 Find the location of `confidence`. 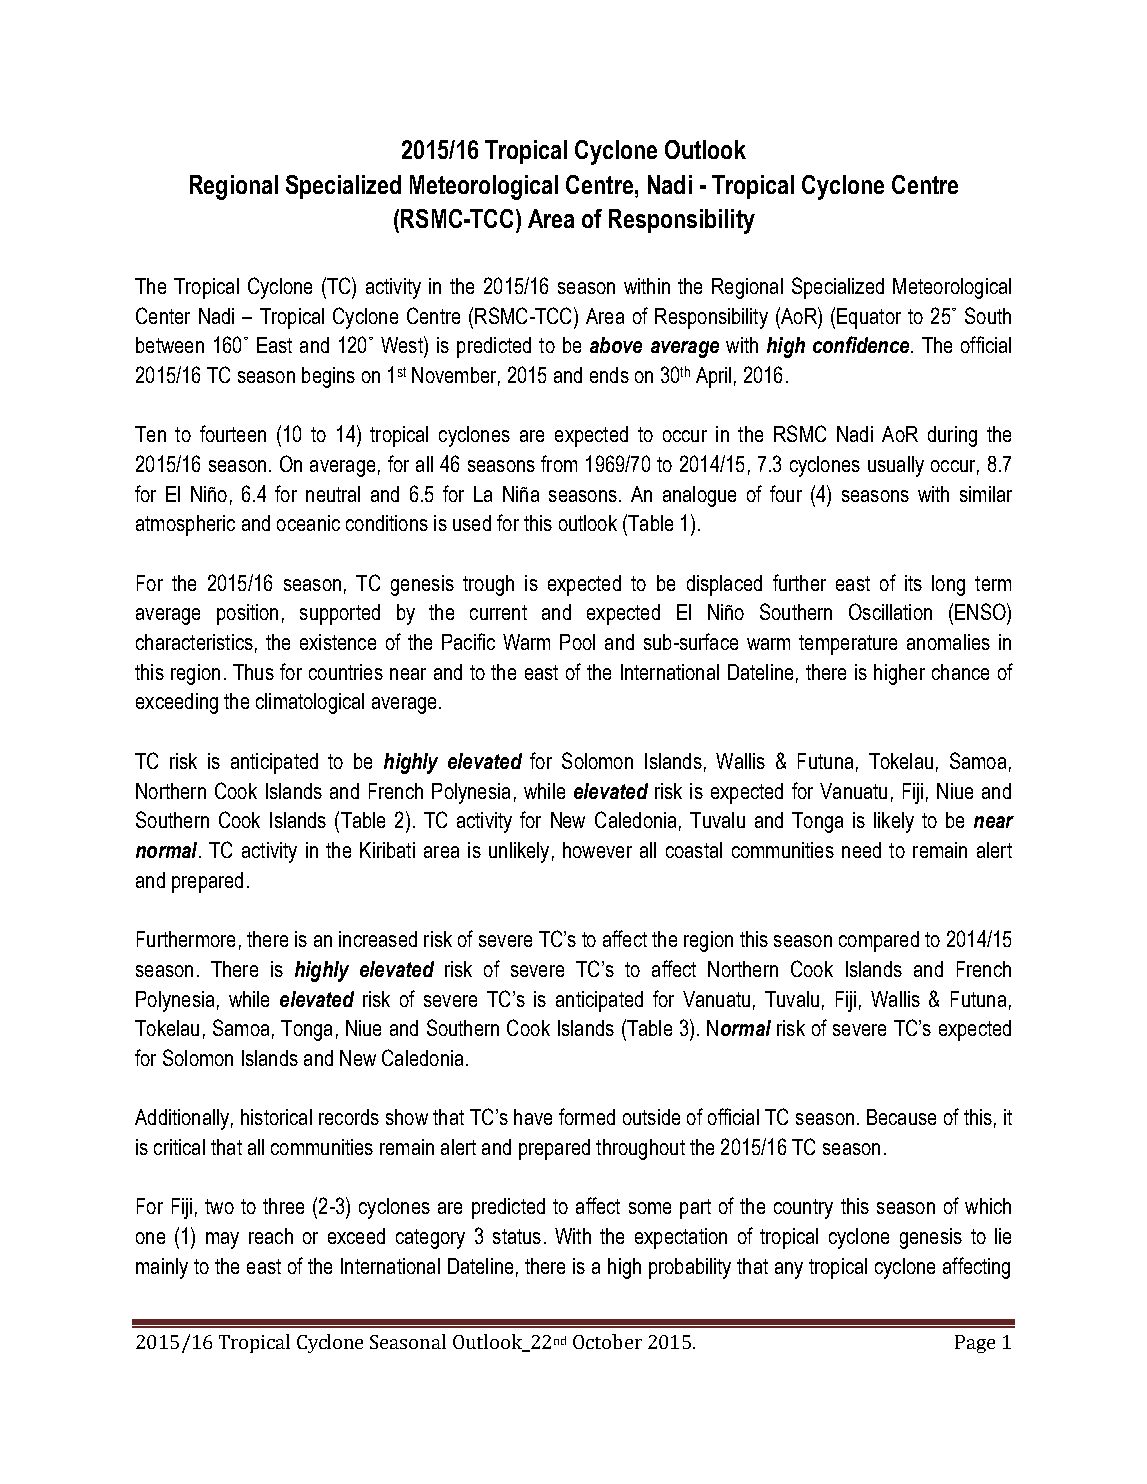

confidence is located at coordinates (862, 344).
